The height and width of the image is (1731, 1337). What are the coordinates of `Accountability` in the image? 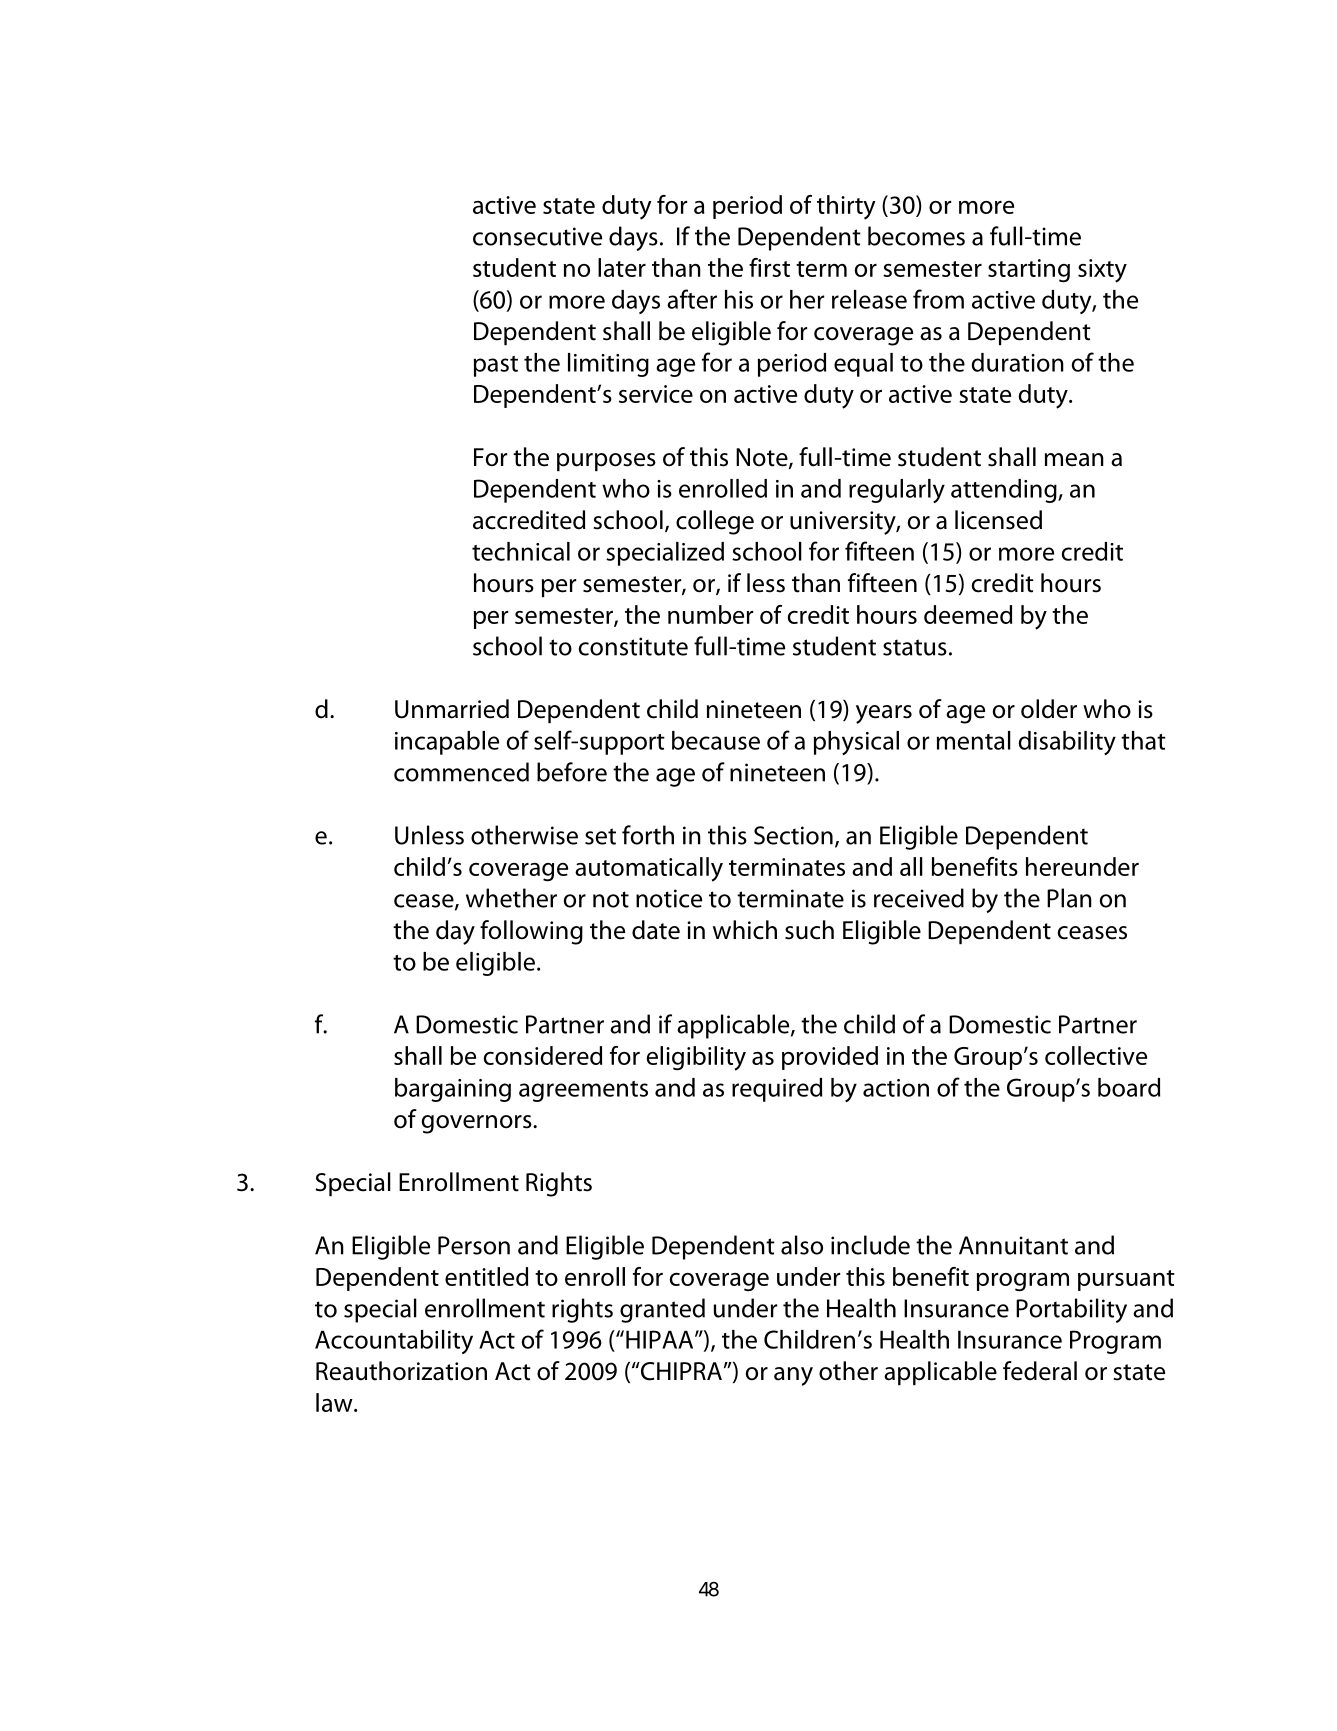 It's located at (394, 1342).
